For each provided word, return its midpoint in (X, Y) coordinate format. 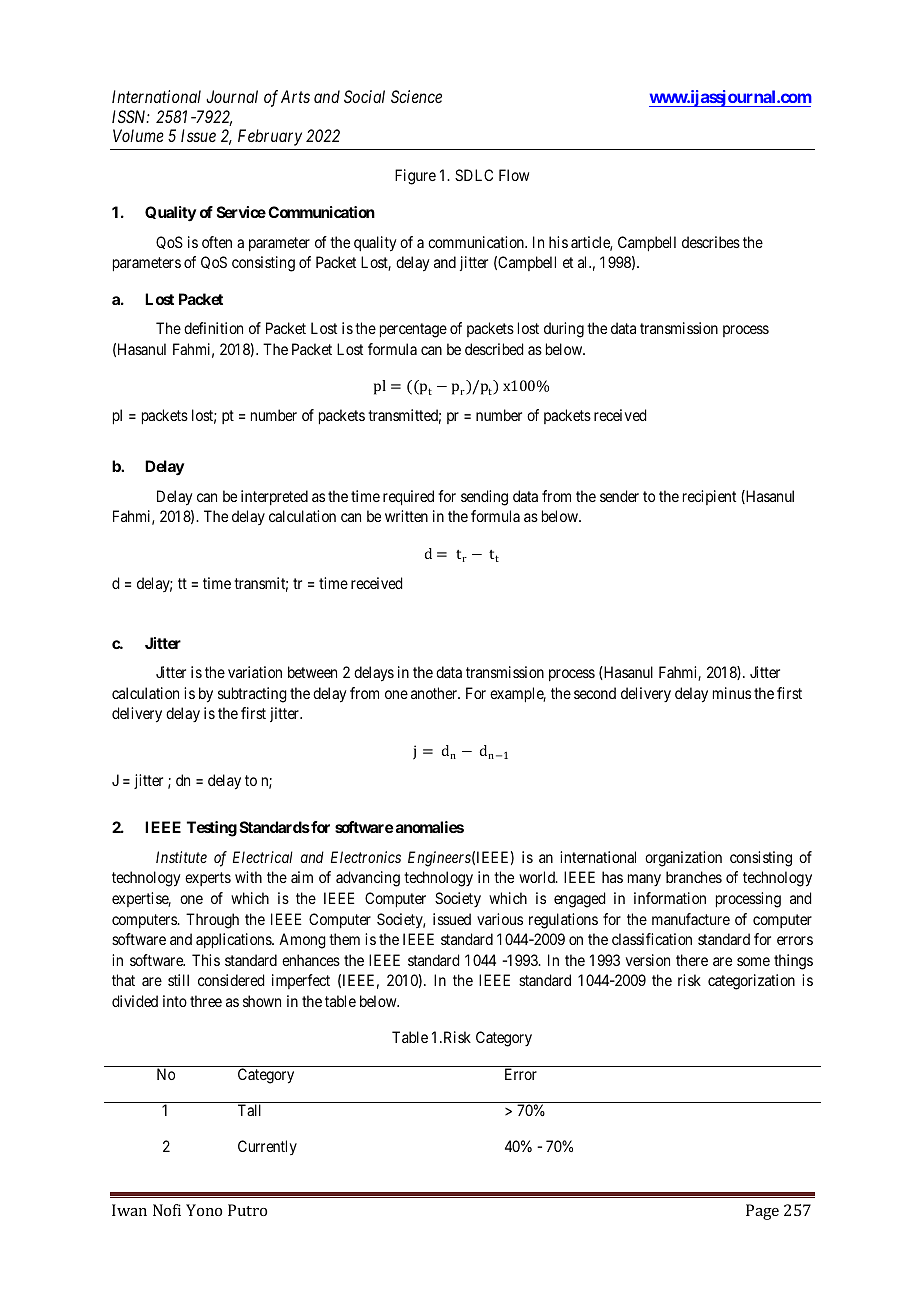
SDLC (474, 175)
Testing (212, 829)
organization (683, 859)
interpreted (274, 497)
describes (711, 242)
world (538, 877)
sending (484, 498)
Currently (267, 1147)
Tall (249, 1110)
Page (762, 1212)
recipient (709, 497)
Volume (138, 135)
